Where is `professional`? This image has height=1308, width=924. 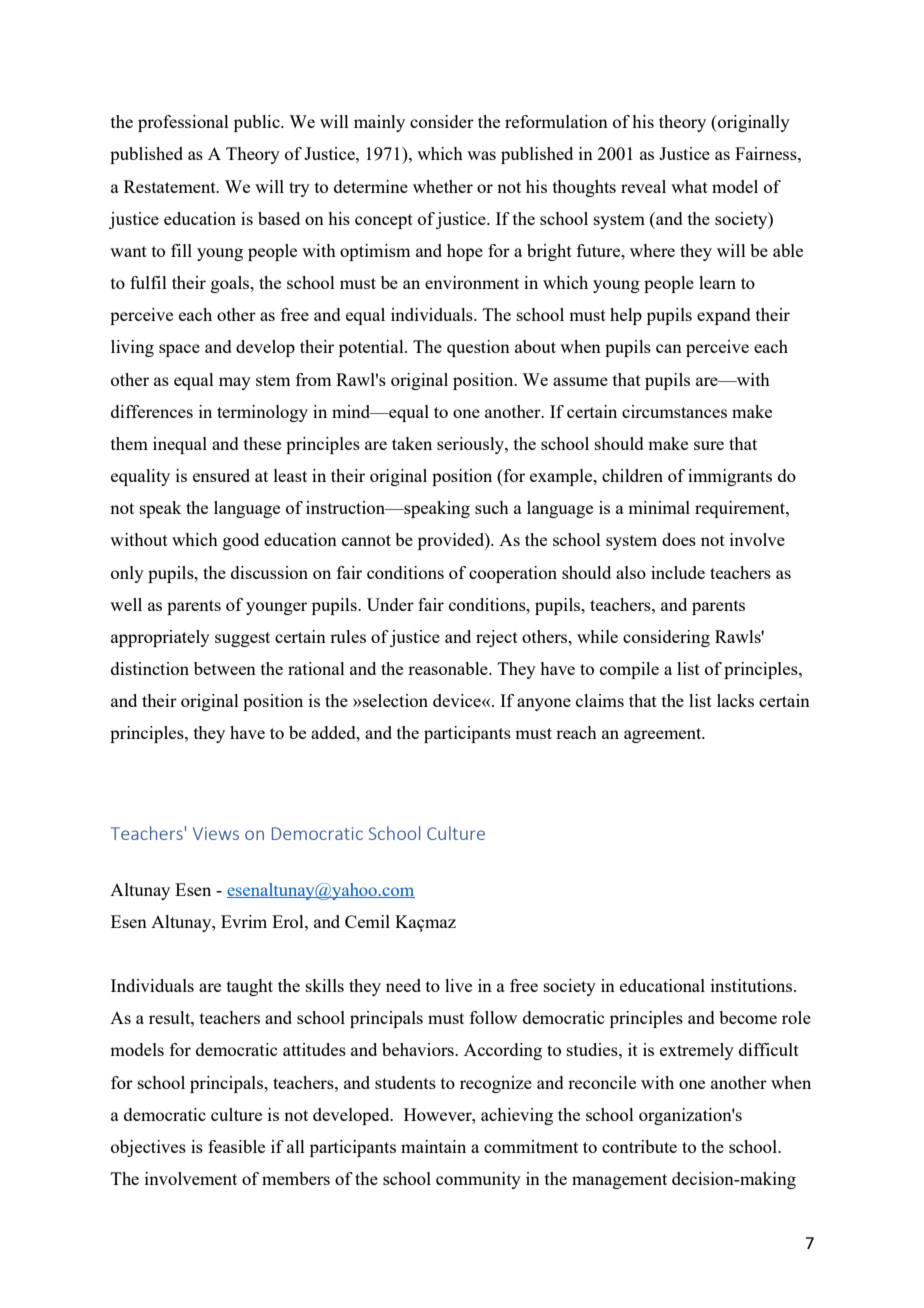 professional is located at coordinates (183, 123).
